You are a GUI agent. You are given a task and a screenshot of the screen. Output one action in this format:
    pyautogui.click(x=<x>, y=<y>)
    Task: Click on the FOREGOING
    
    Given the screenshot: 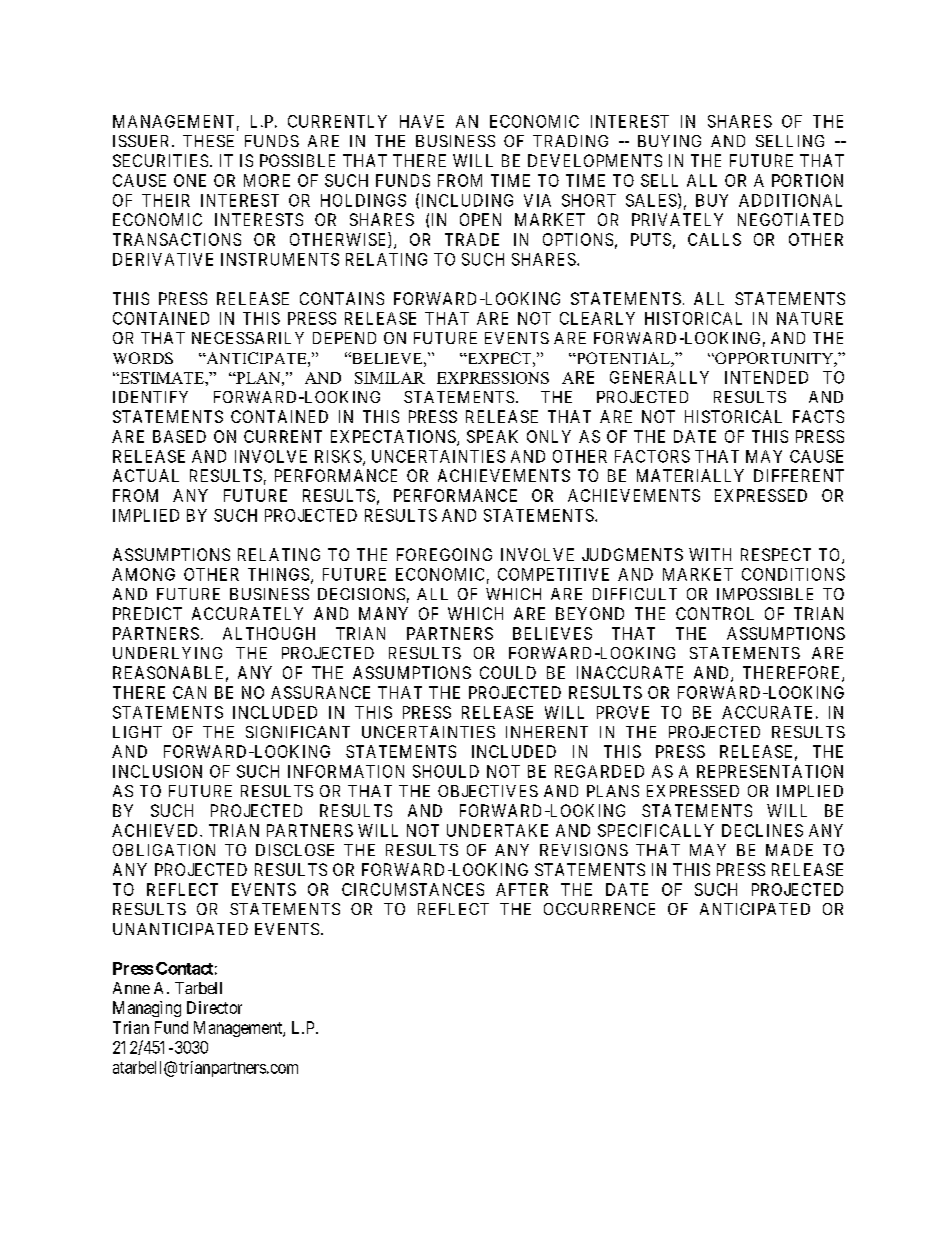 What is the action you would take?
    pyautogui.click(x=444, y=554)
